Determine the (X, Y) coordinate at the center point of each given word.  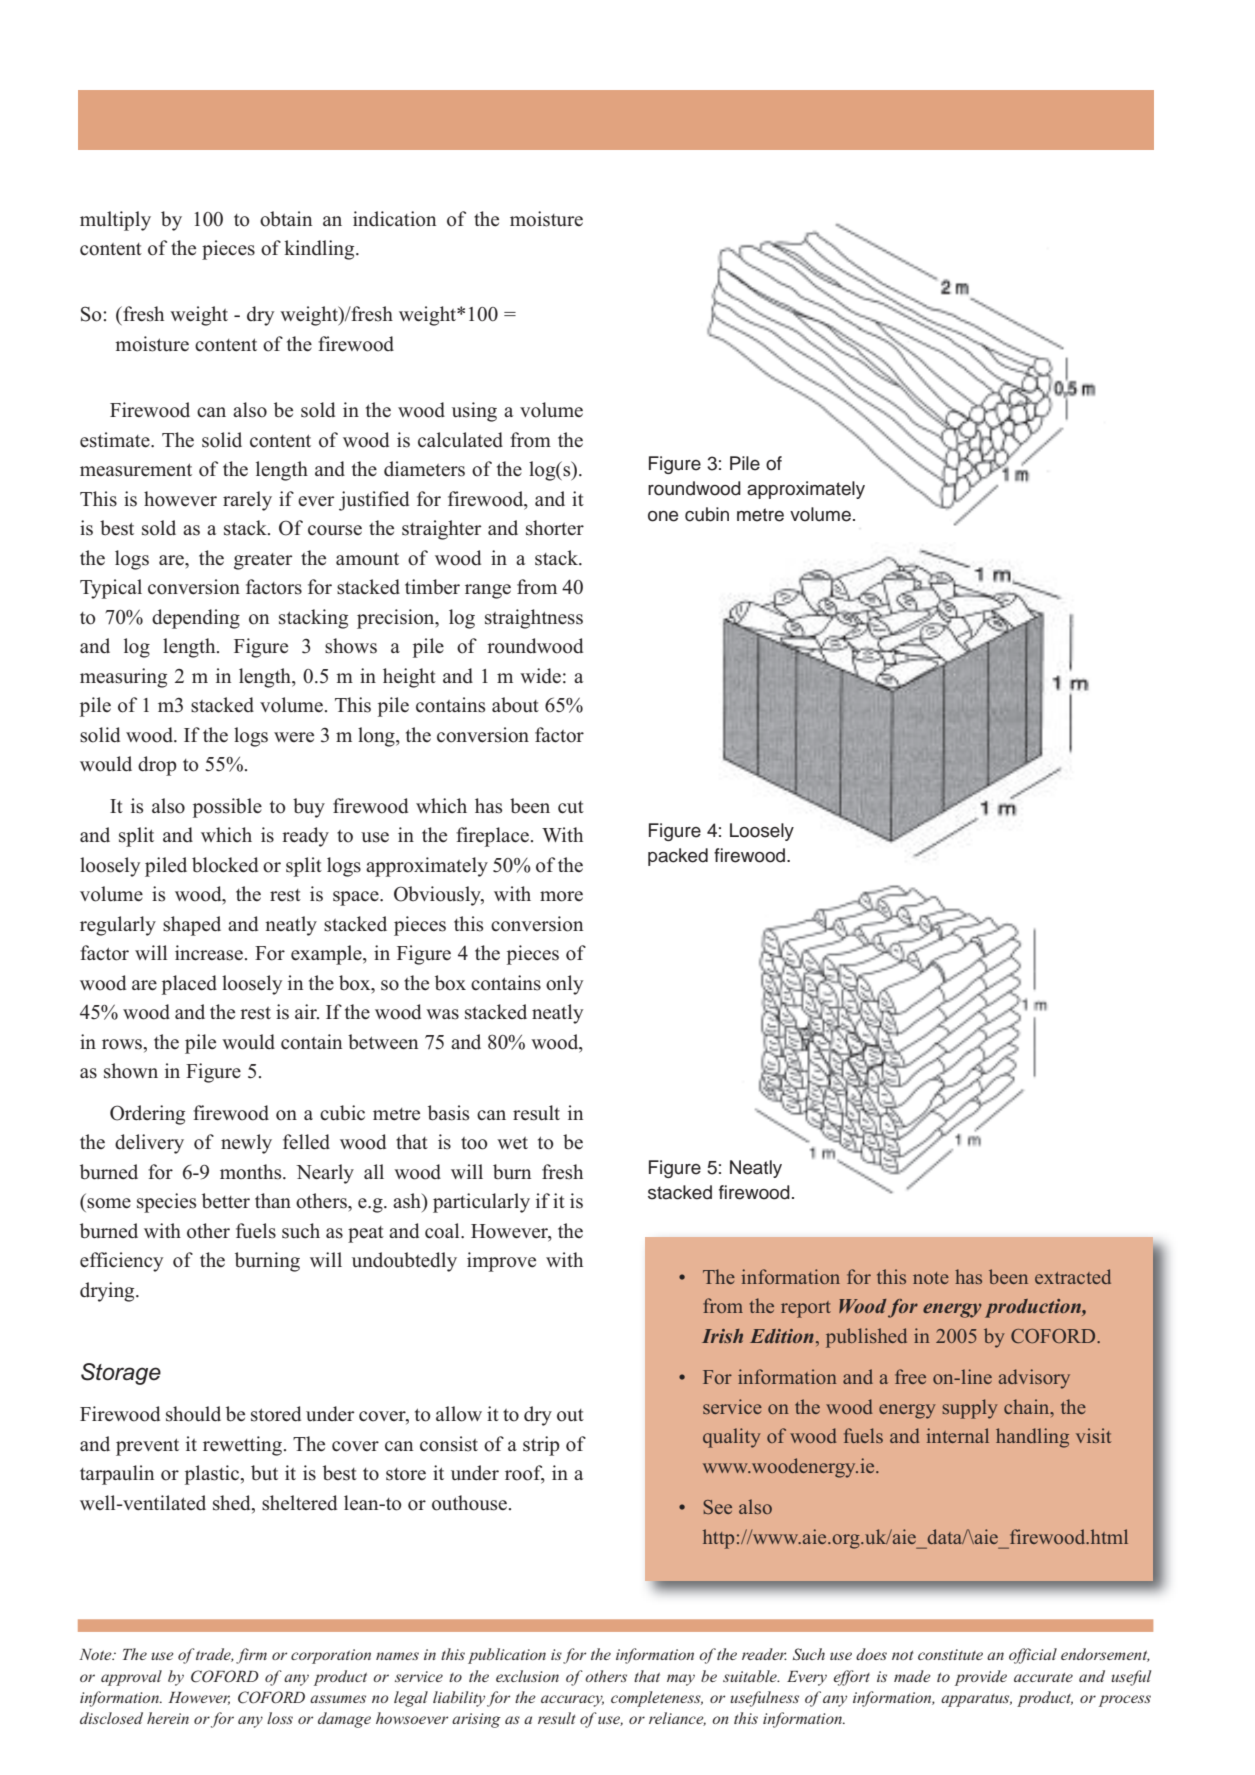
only (564, 985)
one (663, 516)
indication (394, 219)
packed (678, 857)
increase (209, 953)
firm (251, 1656)
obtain (286, 219)
